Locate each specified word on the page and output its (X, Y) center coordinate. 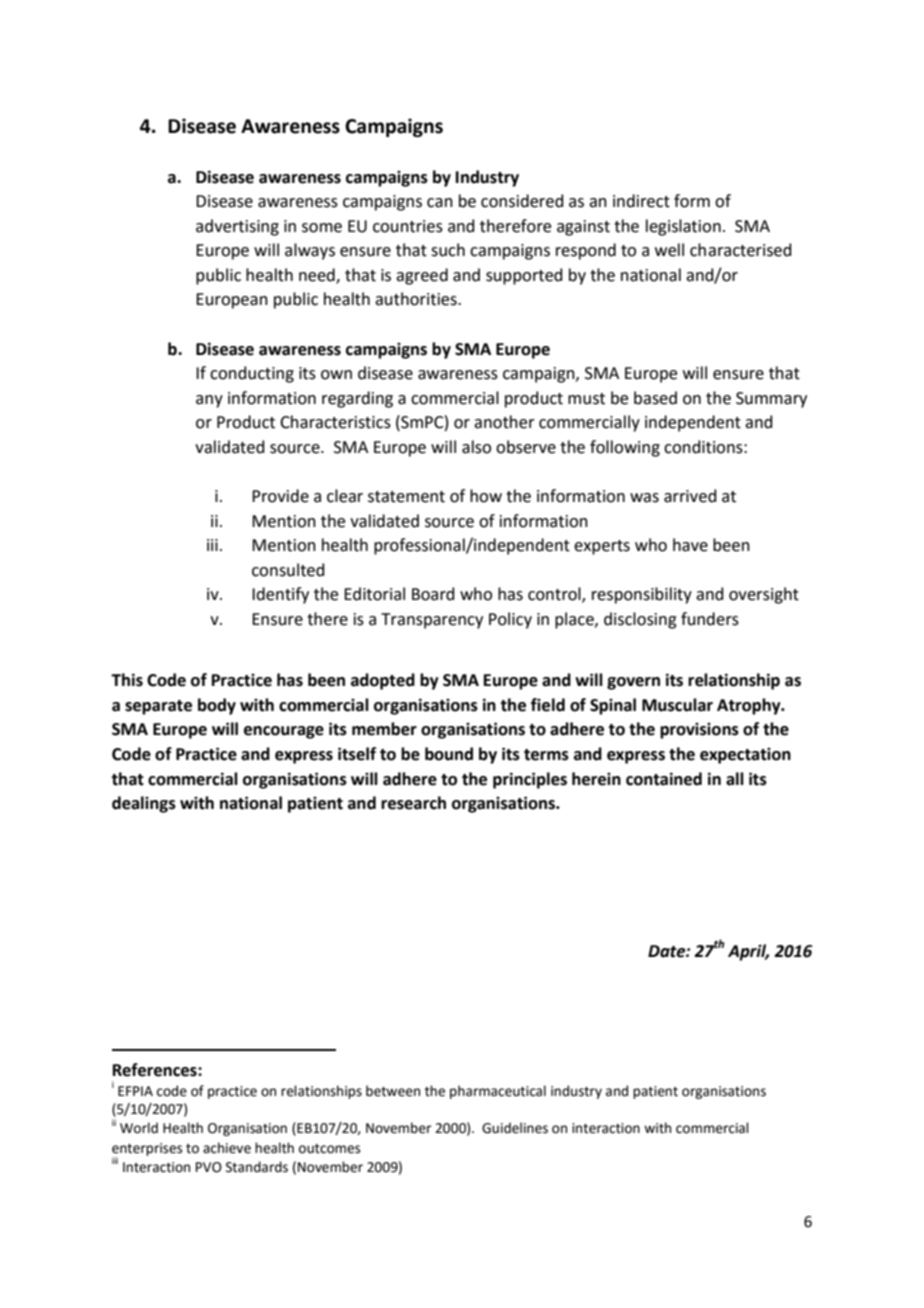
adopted (383, 681)
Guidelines (515, 1128)
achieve (227, 1148)
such (448, 250)
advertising (237, 227)
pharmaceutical (498, 1092)
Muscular (677, 705)
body (217, 706)
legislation (683, 227)
